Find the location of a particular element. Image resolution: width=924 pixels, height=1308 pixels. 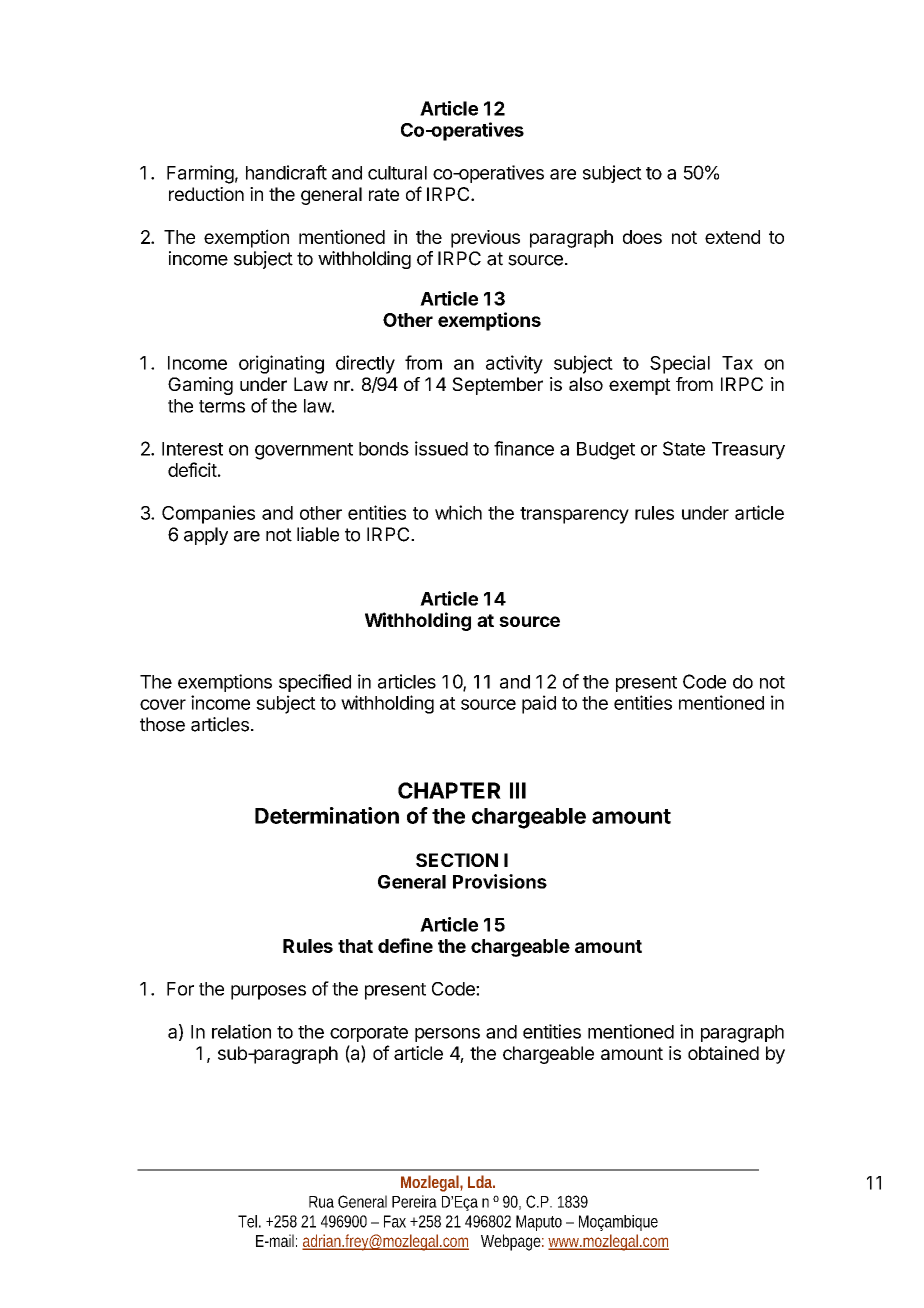

cover is located at coordinates (163, 704).
